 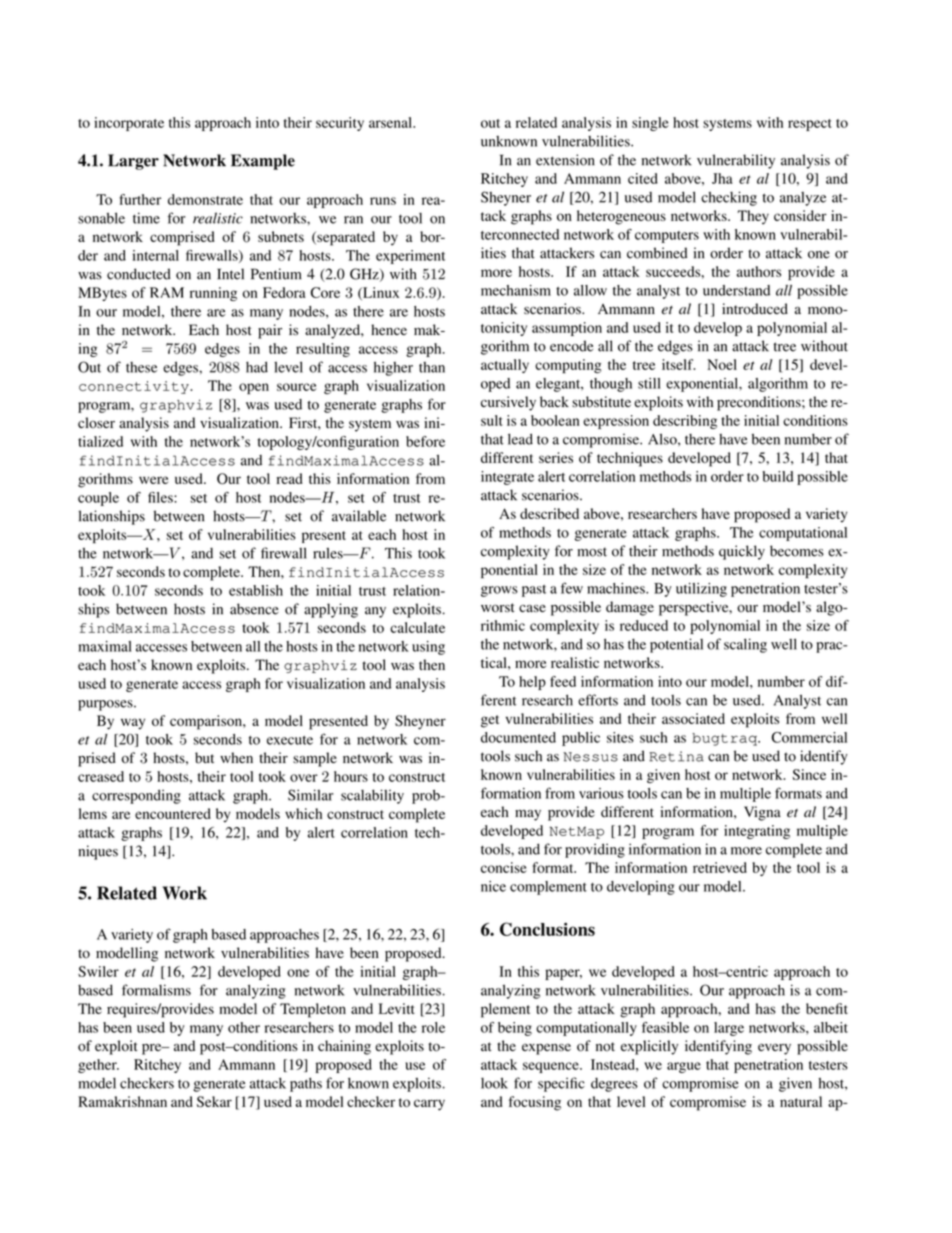 What do you see at coordinates (161, 497) in the screenshot?
I see `files` at bounding box center [161, 497].
